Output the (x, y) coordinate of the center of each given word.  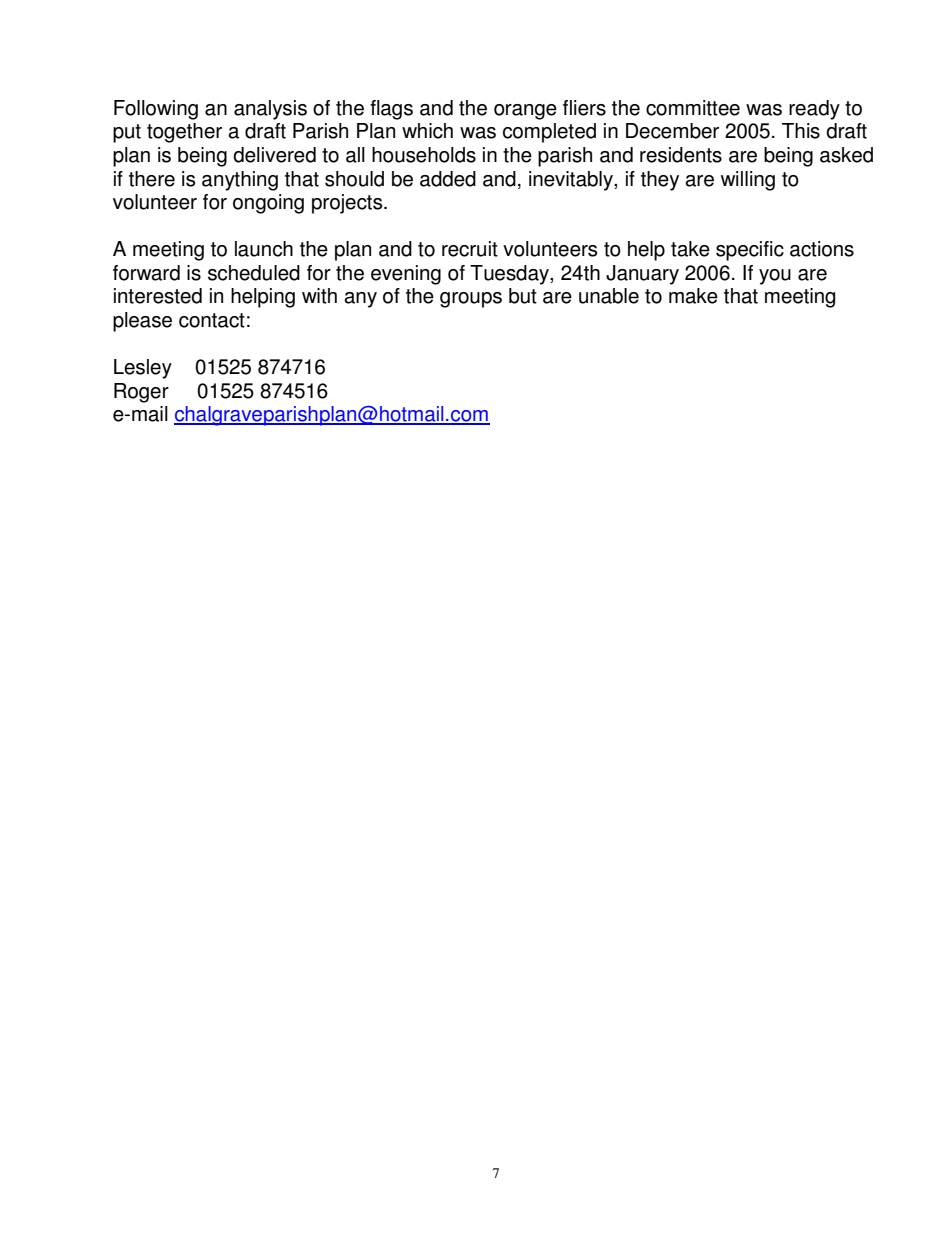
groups (471, 300)
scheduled (254, 273)
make (693, 296)
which (427, 131)
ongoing (268, 204)
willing (748, 181)
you (775, 277)
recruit (470, 249)
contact (212, 320)
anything (240, 181)
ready (814, 110)
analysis (270, 110)
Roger (141, 393)
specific (750, 251)
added (448, 179)
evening (406, 275)
